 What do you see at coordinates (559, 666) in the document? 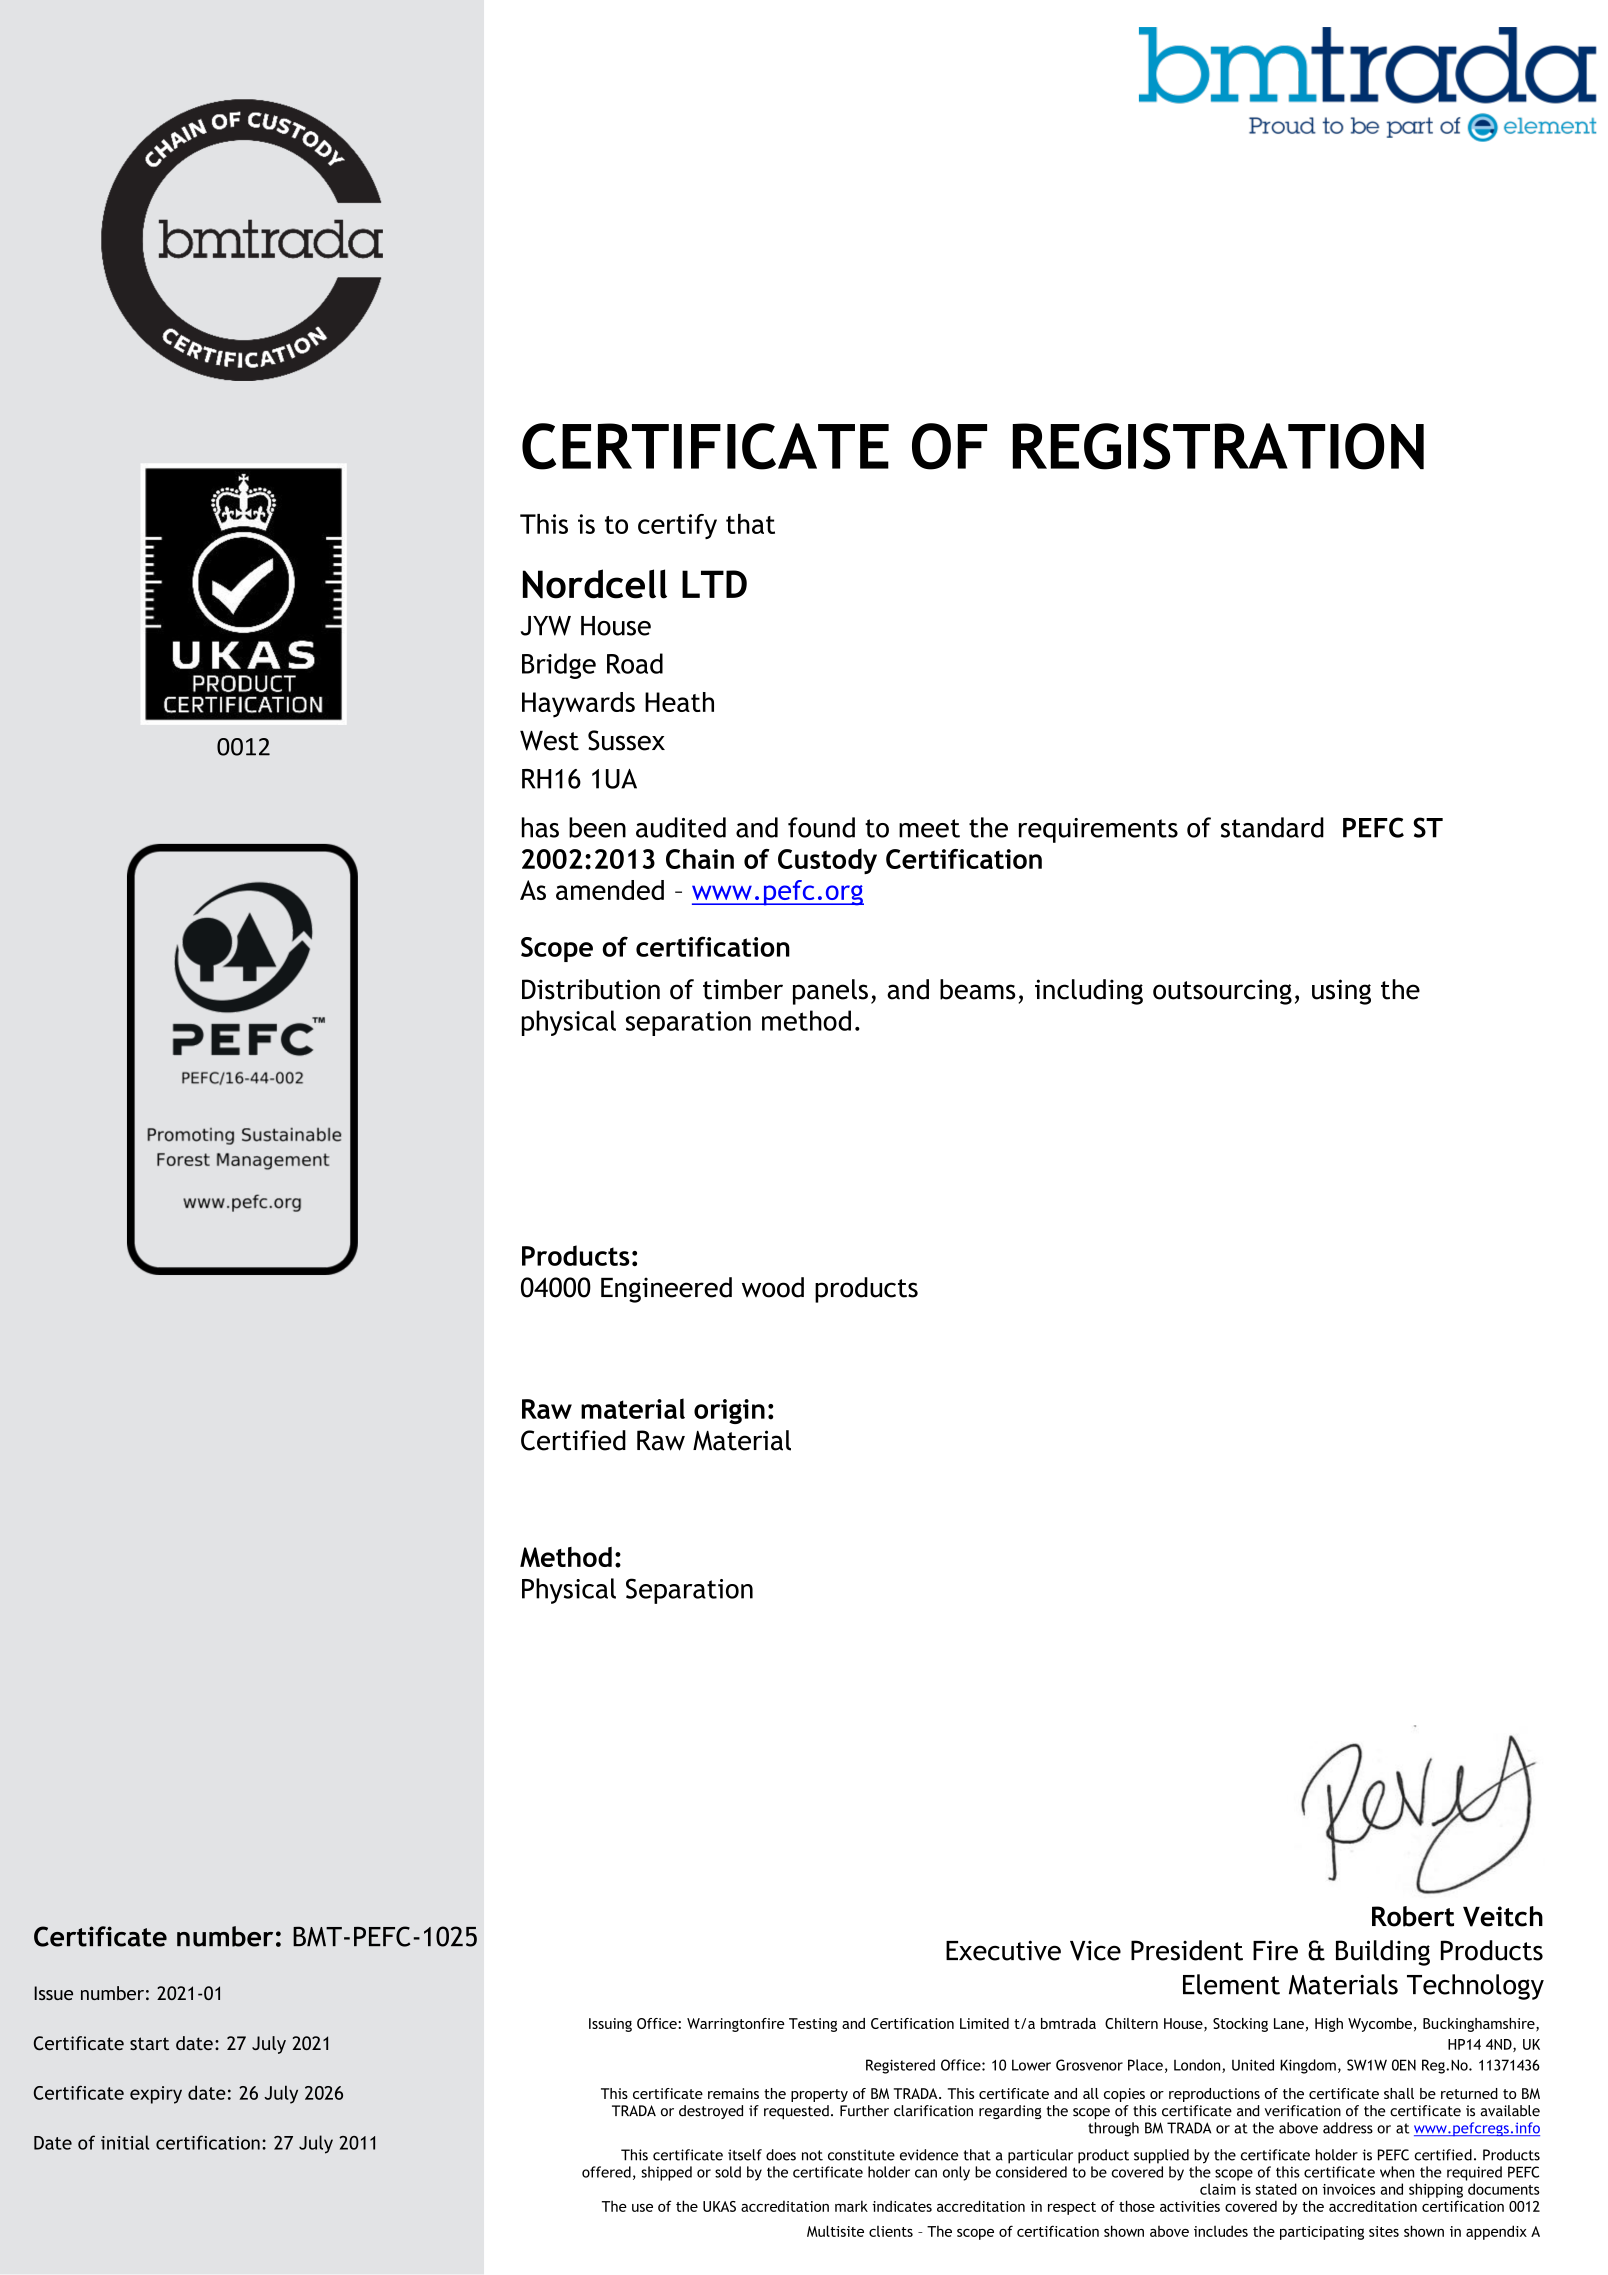
I see `Bridge` at bounding box center [559, 666].
